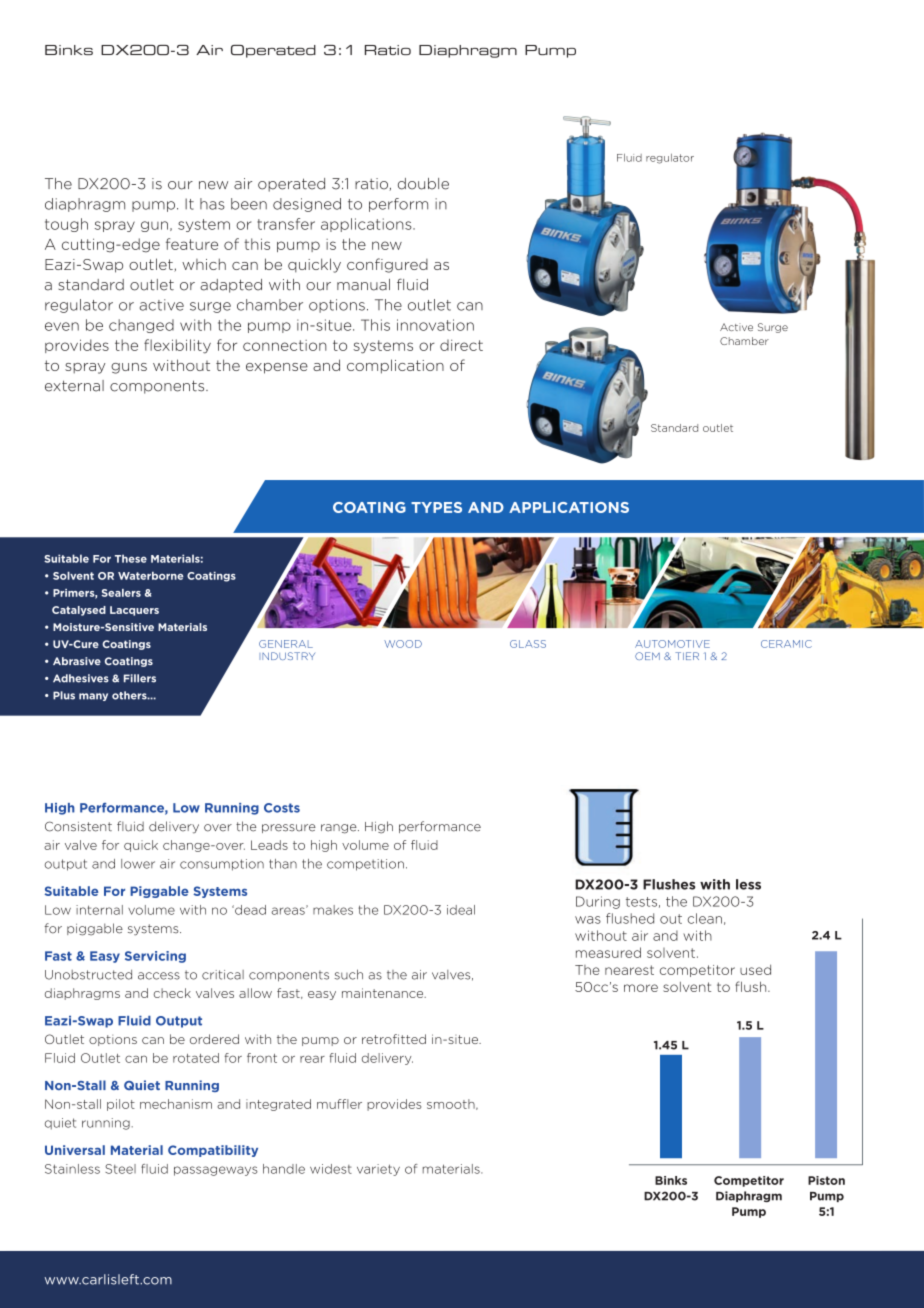  I want to click on AUTOMOTIVE, so click(672, 644).
